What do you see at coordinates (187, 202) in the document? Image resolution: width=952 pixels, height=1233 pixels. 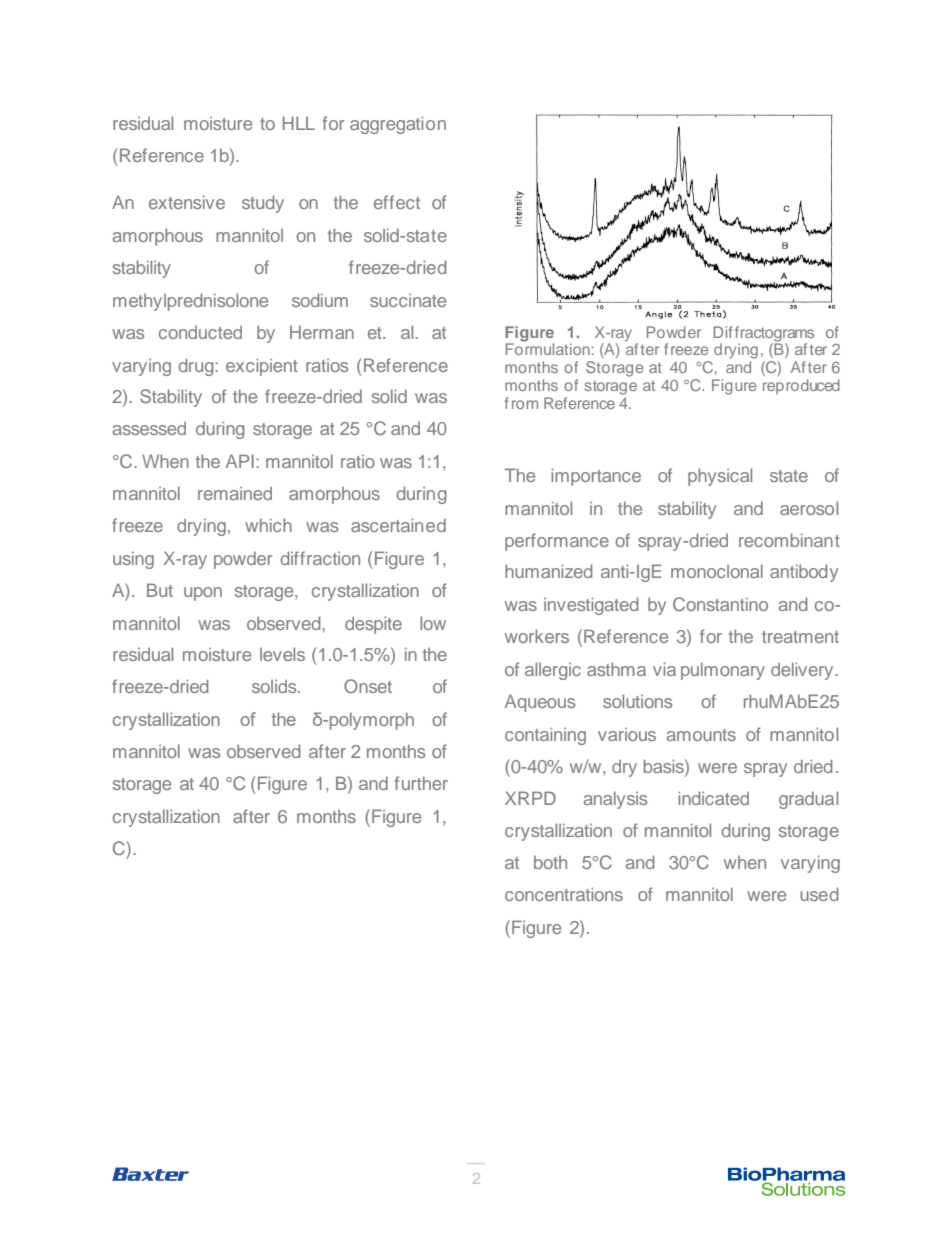 I see `extensive` at bounding box center [187, 202].
